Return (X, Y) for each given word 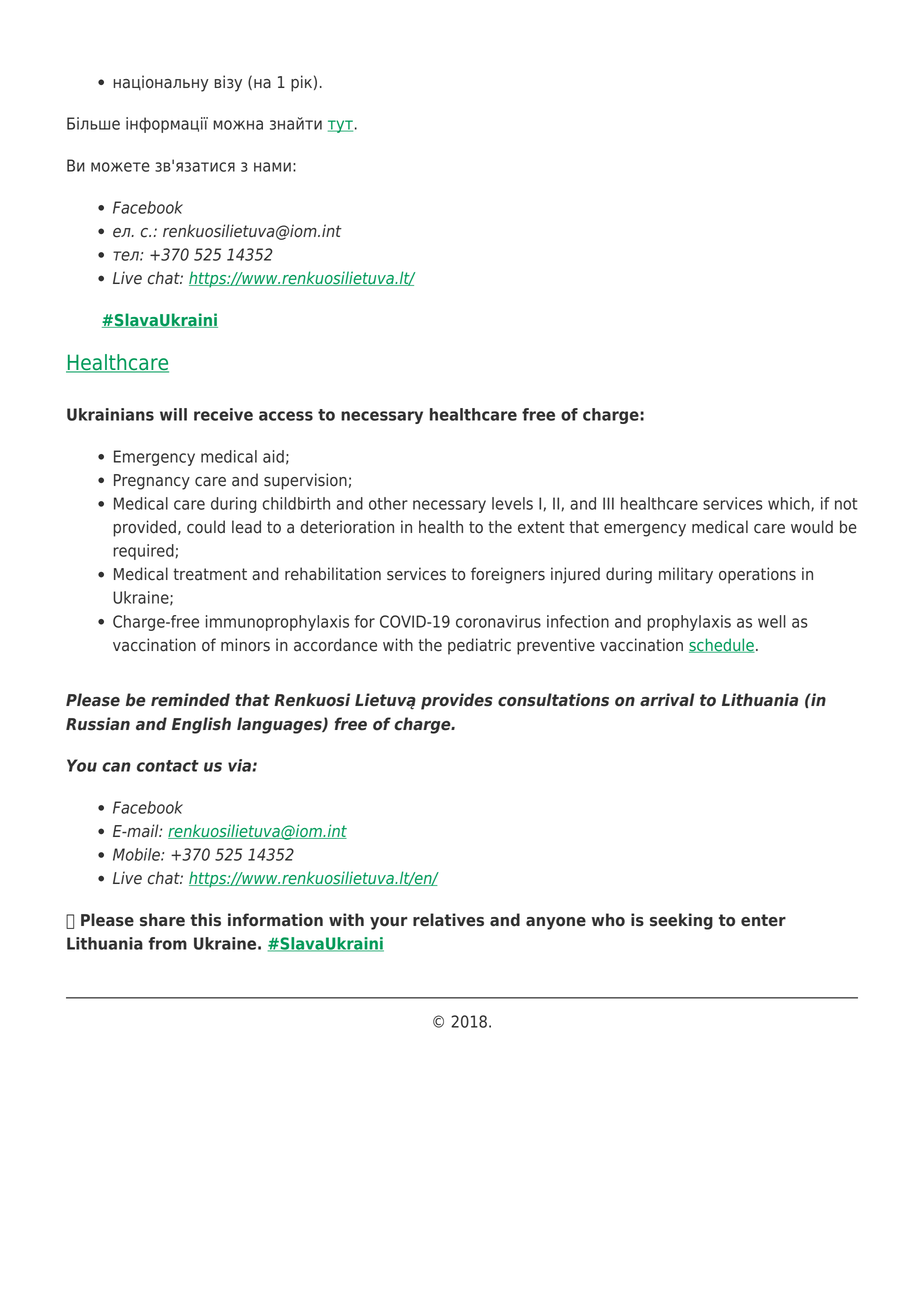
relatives (448, 920)
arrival (667, 699)
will (173, 414)
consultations (553, 700)
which (790, 504)
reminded (190, 700)
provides (457, 701)
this (205, 920)
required (144, 552)
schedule (722, 645)
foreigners (508, 575)
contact (168, 766)
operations (757, 575)
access (286, 416)
